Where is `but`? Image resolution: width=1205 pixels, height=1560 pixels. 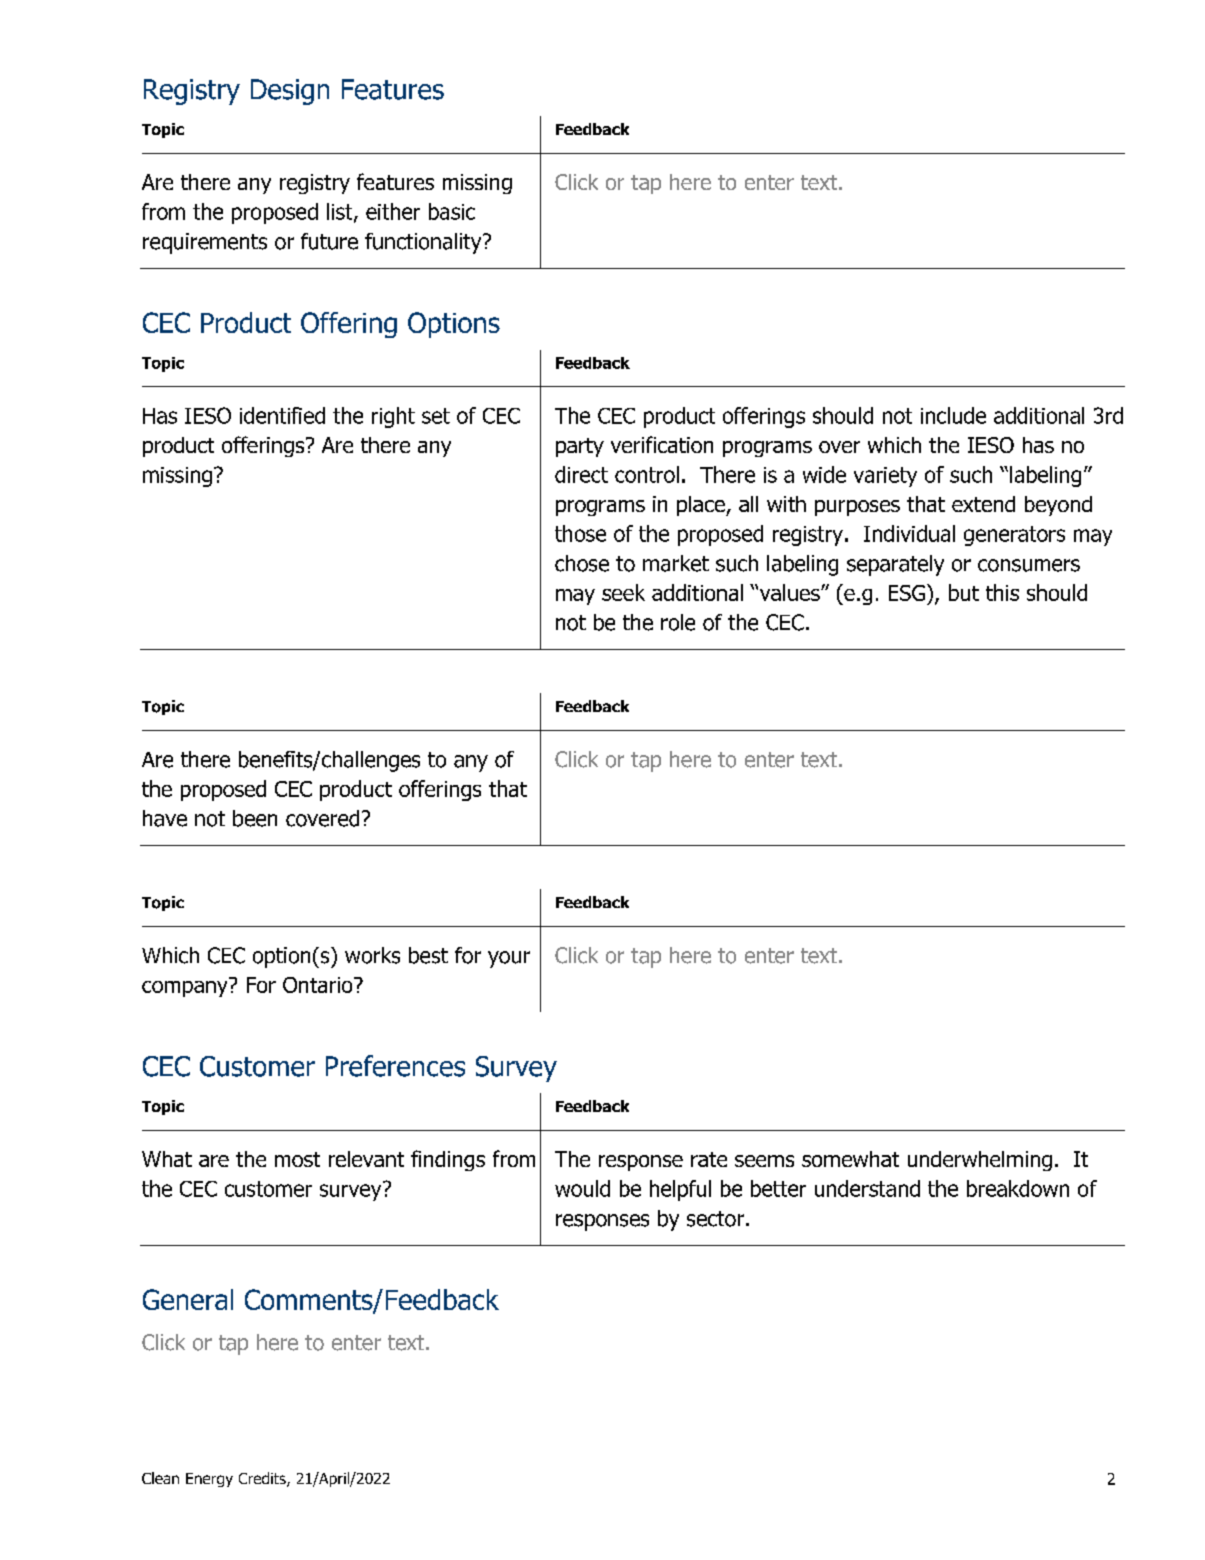
but is located at coordinates (964, 592).
